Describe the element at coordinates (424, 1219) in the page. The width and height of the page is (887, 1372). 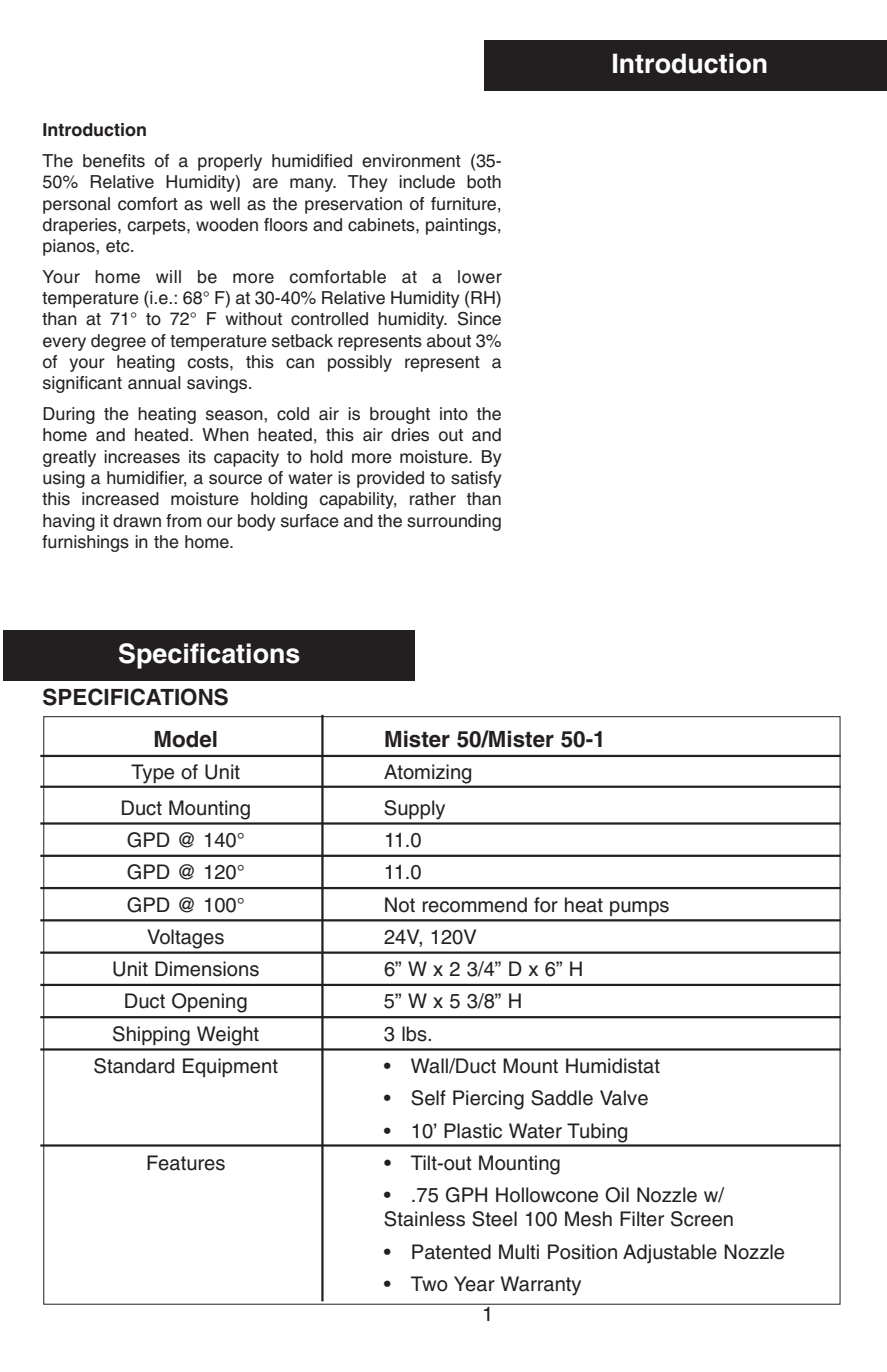
I see `Stainless` at that location.
